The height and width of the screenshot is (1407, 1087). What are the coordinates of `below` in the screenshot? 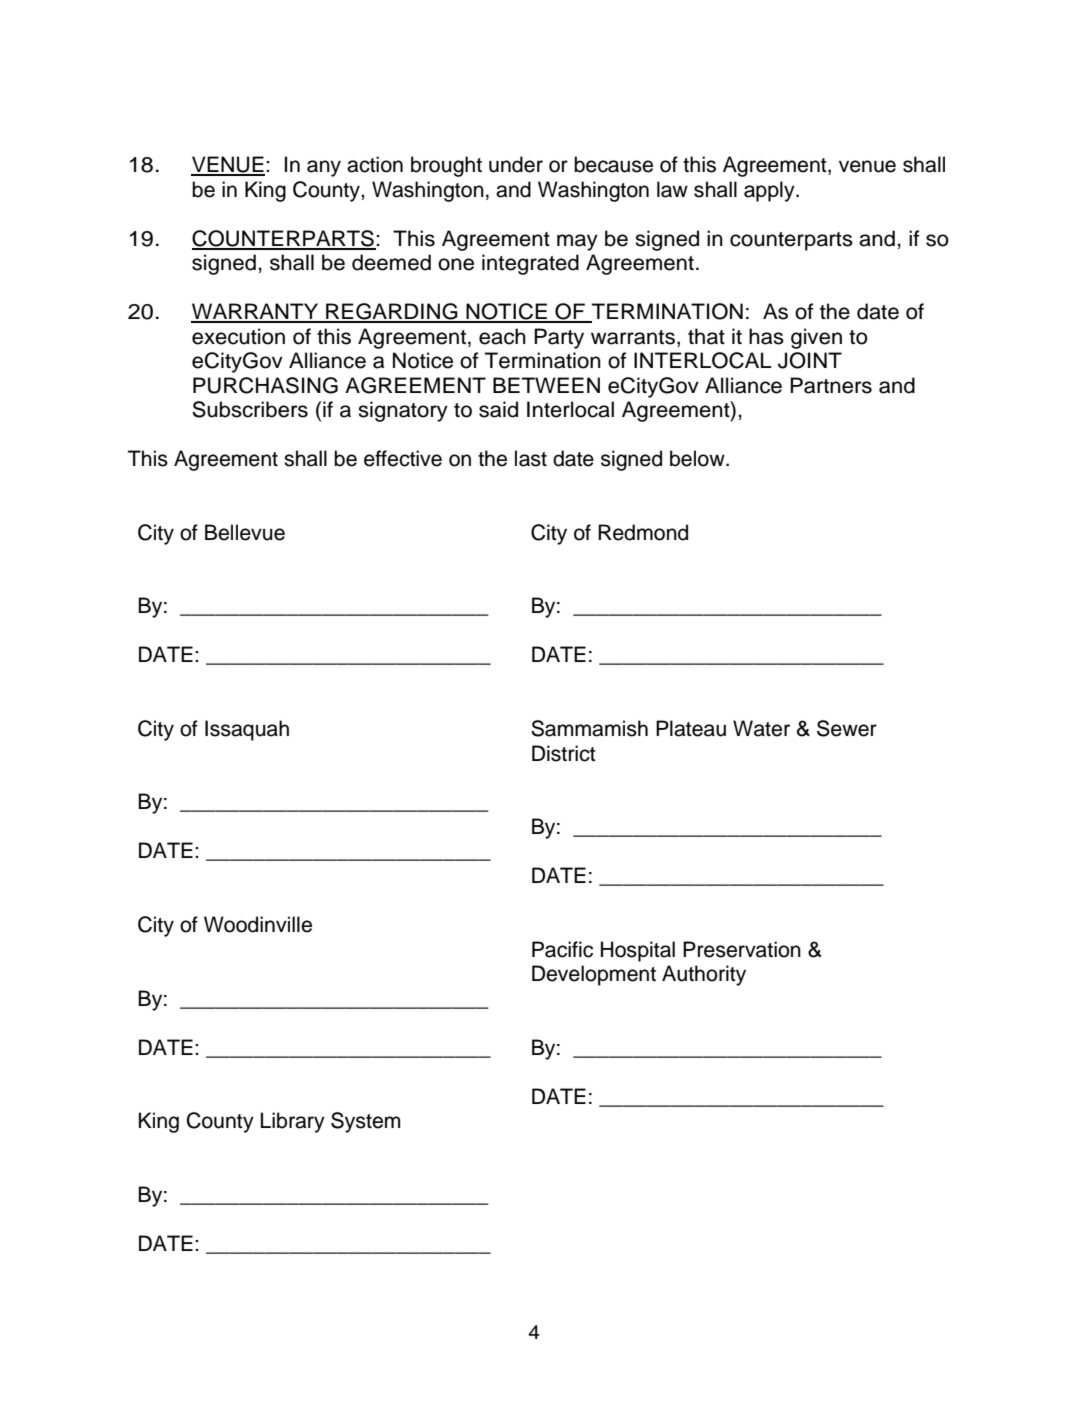 It's located at (698, 458).
